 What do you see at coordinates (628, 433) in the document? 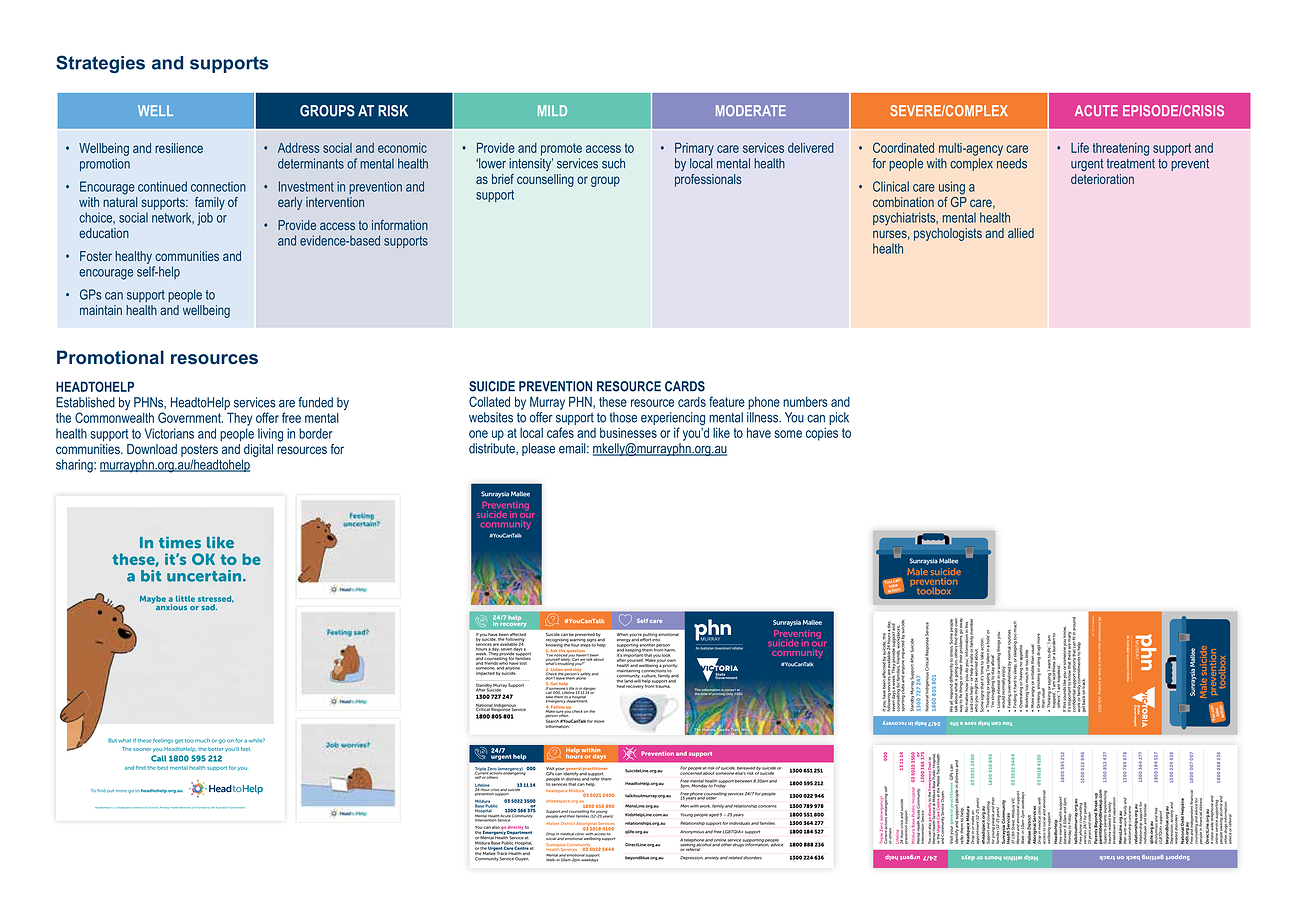
I see `businesses` at bounding box center [628, 433].
